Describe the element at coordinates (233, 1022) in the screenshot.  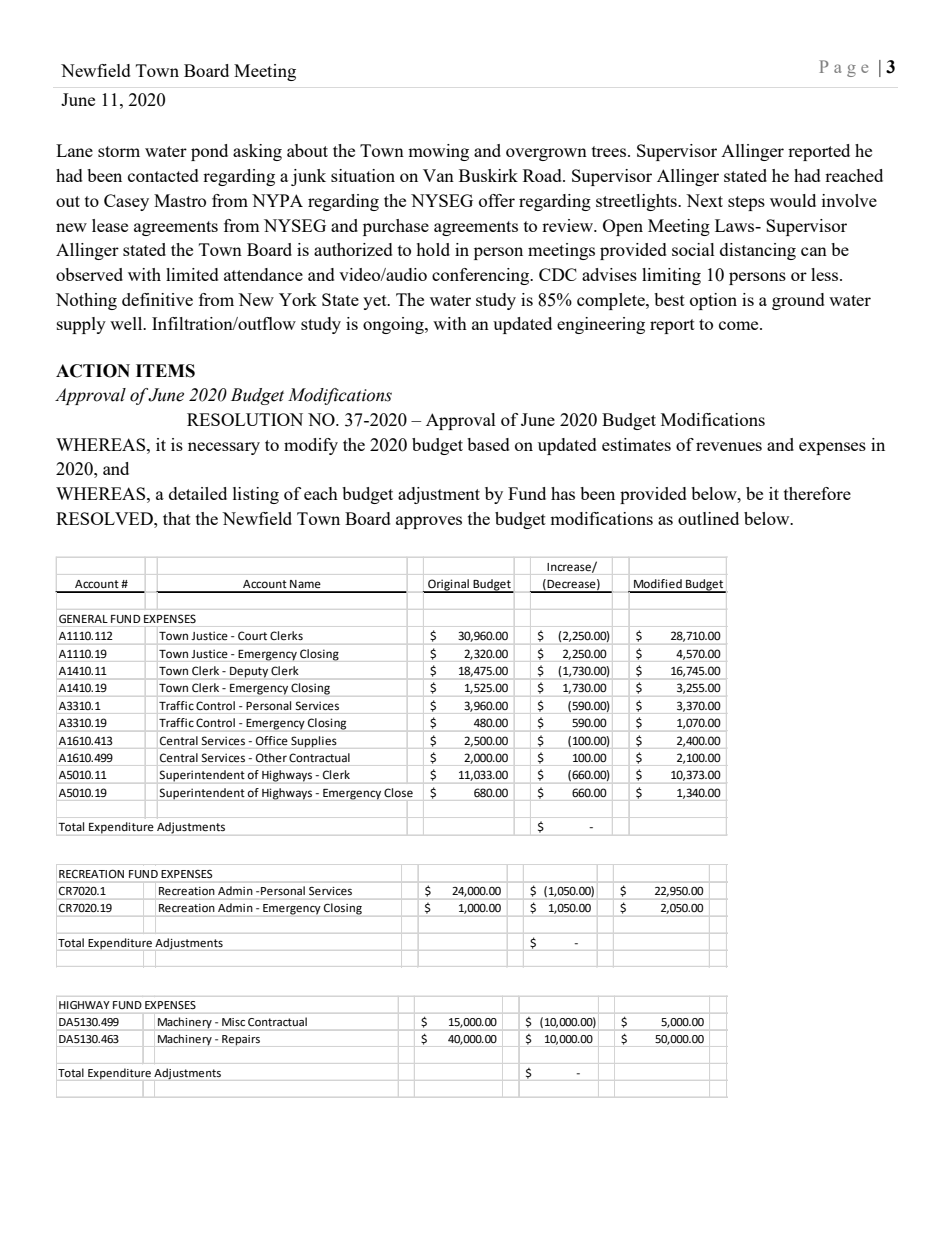
I see `Misc` at that location.
